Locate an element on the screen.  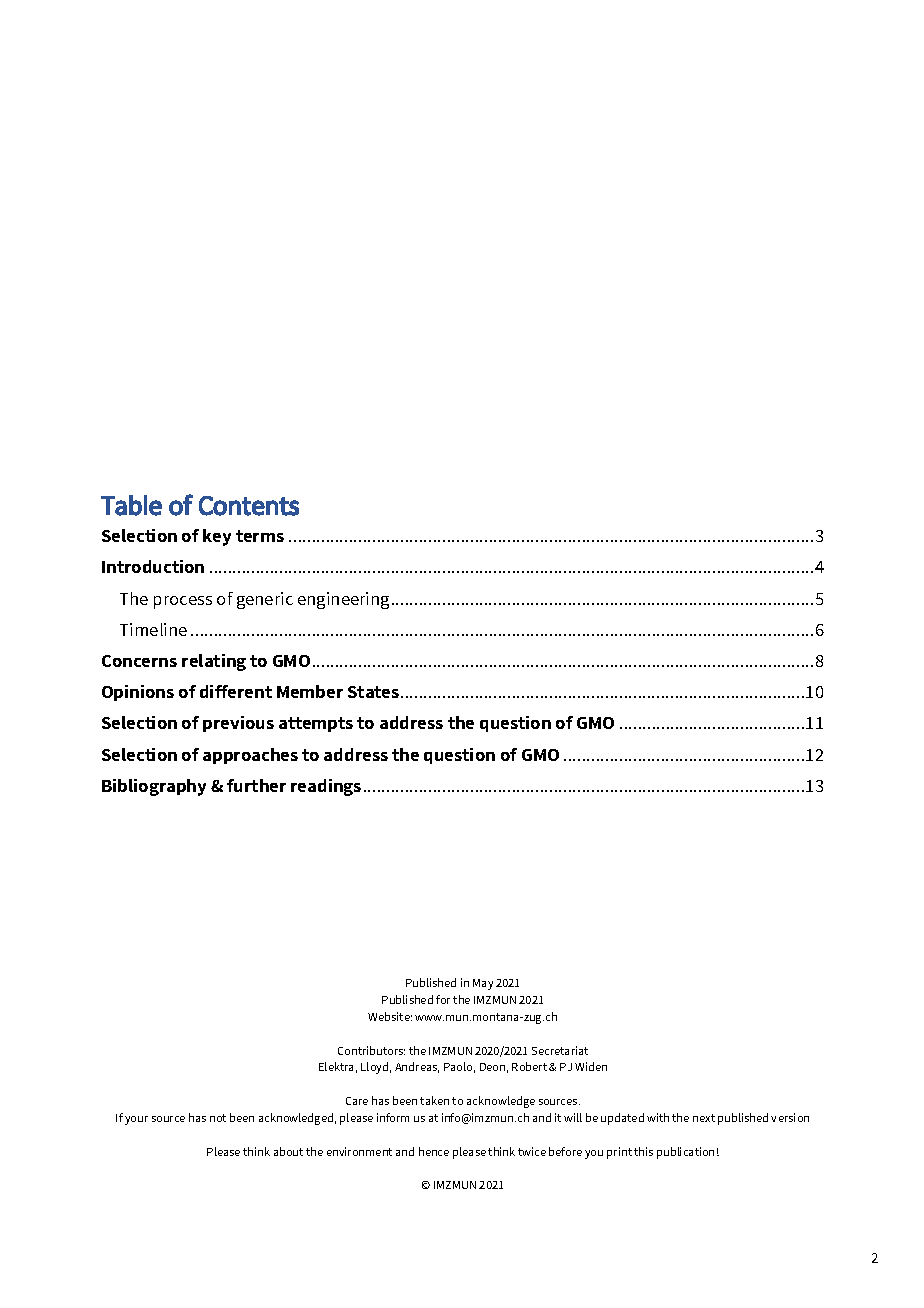
not is located at coordinates (218, 1118).
